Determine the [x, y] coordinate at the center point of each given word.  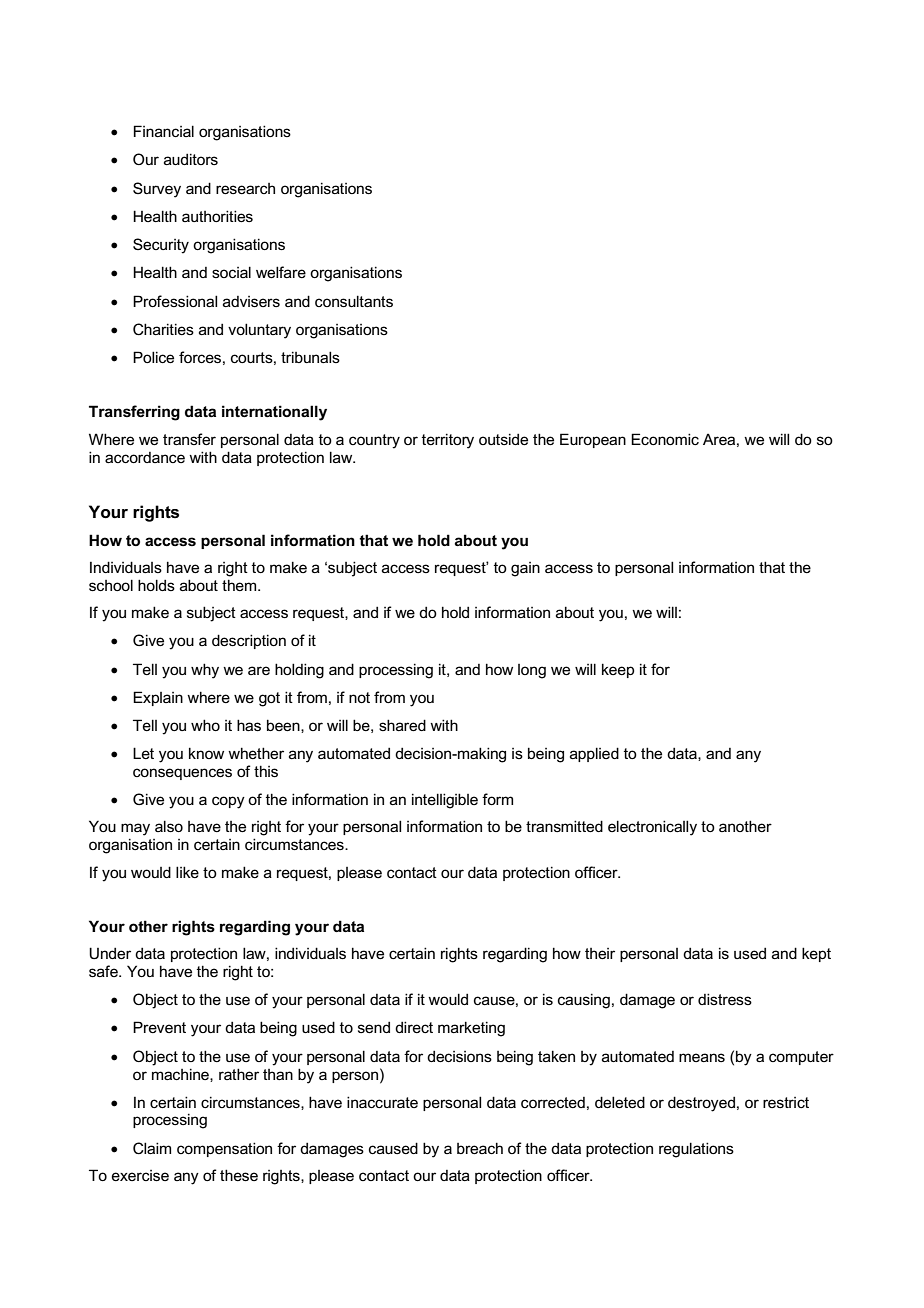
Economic [665, 439]
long [532, 671]
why [205, 671]
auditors [191, 159]
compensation [224, 1149]
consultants [354, 301]
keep [618, 670]
